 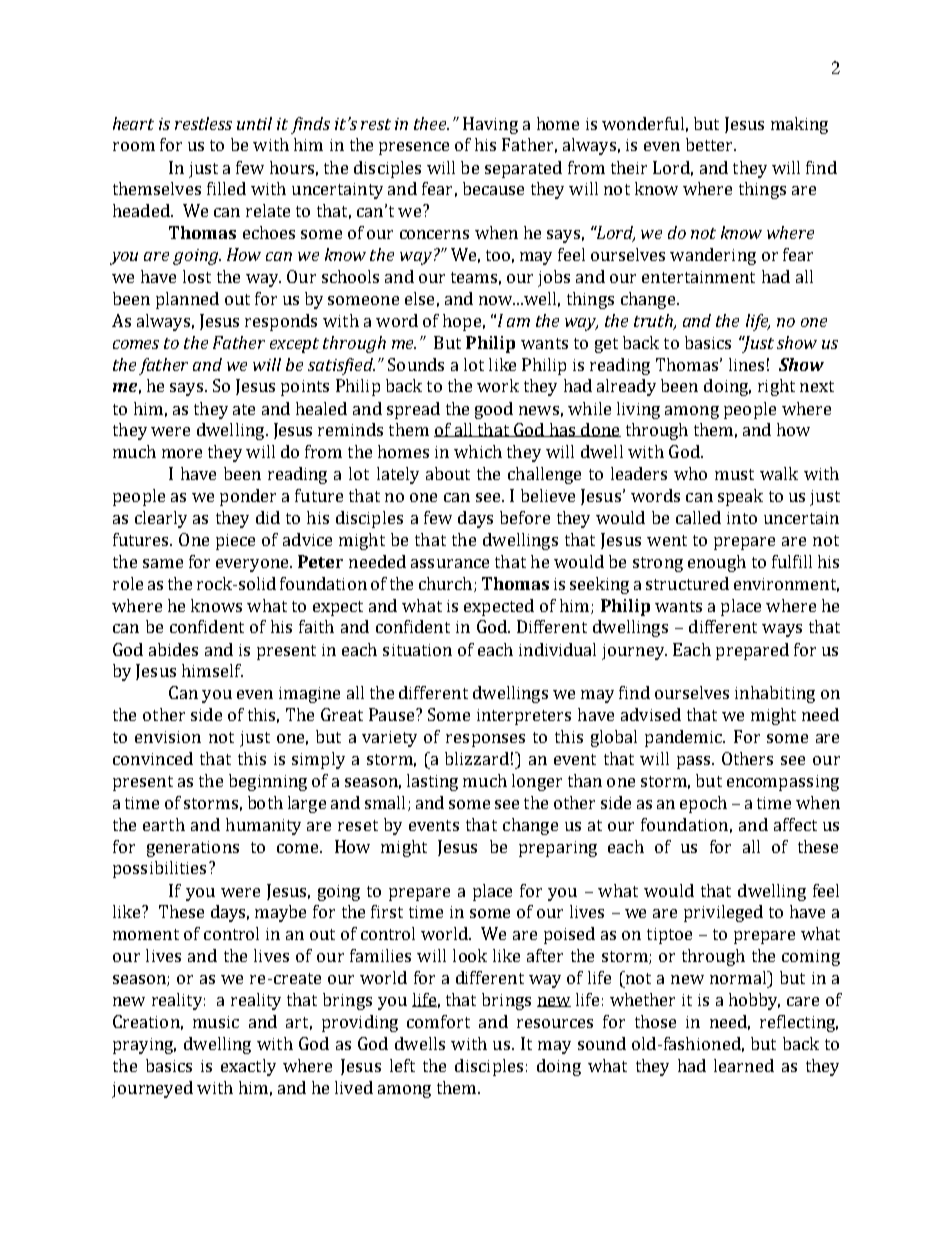 What do you see at coordinates (445, 583) in the screenshot?
I see `church` at bounding box center [445, 583].
